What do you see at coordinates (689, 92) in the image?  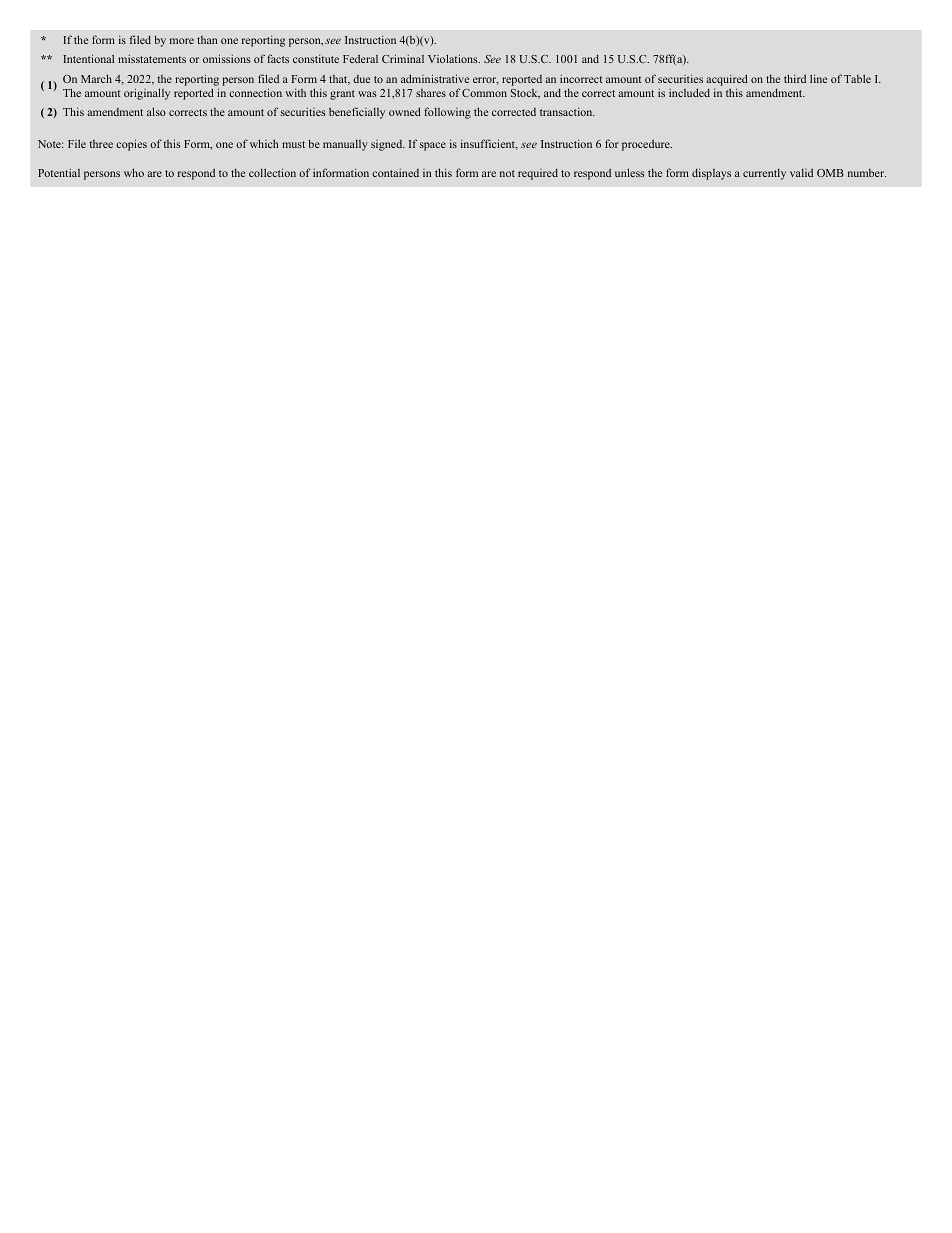 I see `included` at bounding box center [689, 92].
